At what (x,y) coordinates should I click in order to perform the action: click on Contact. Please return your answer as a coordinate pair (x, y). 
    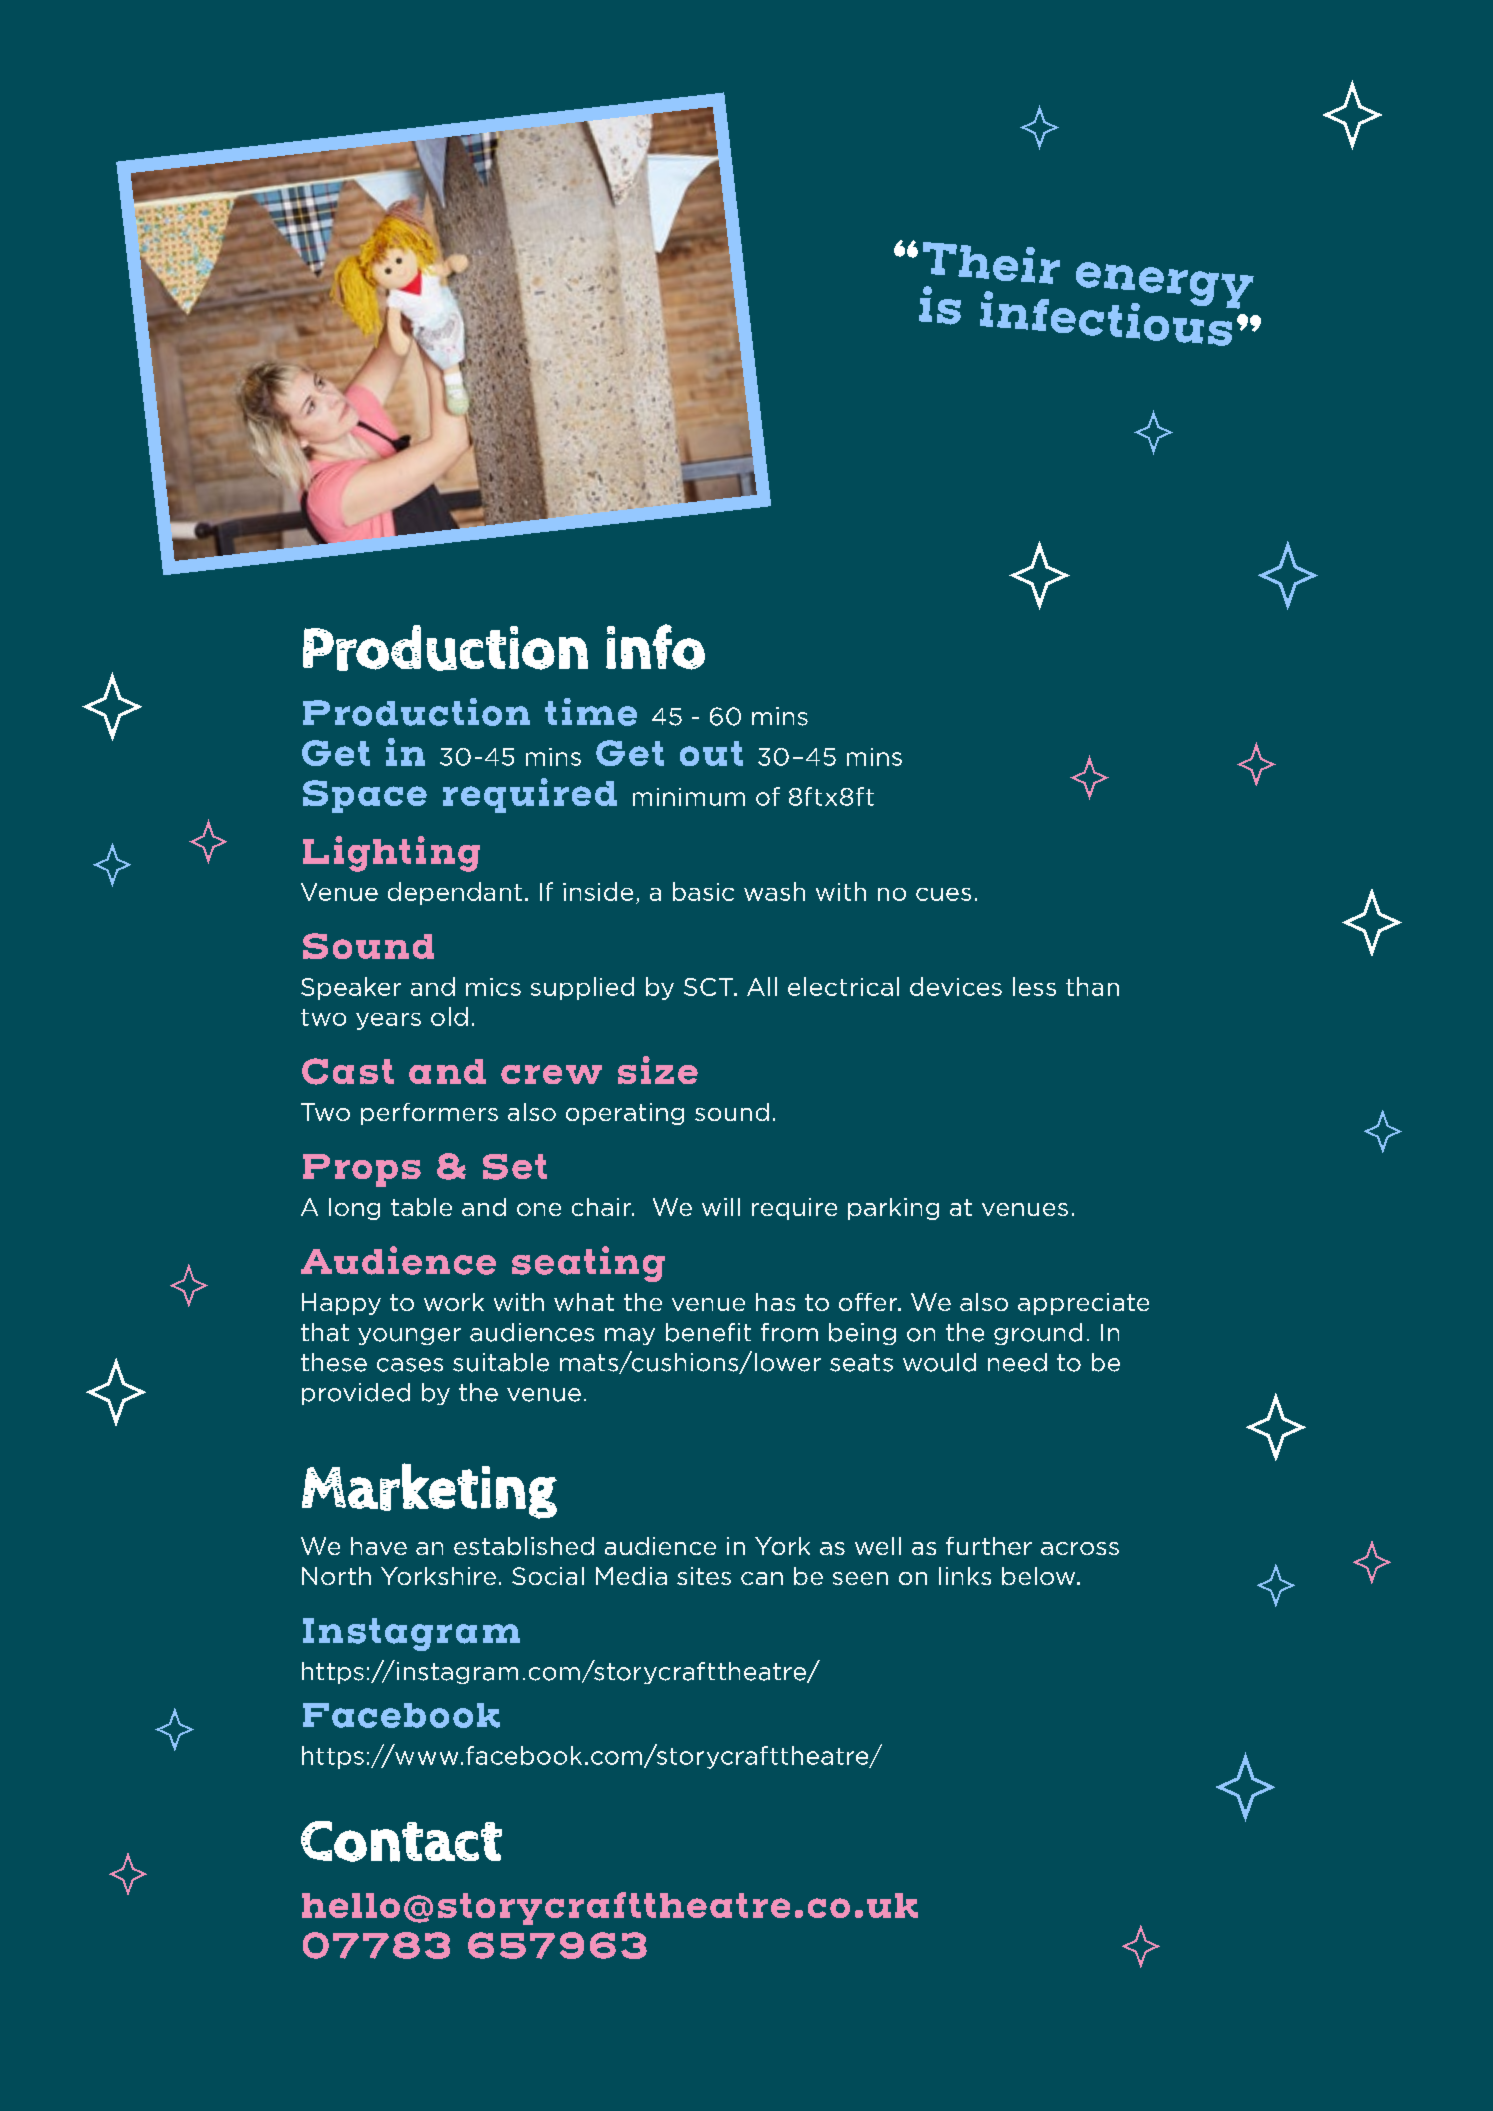
    Looking at the image, I should click on (401, 1841).
